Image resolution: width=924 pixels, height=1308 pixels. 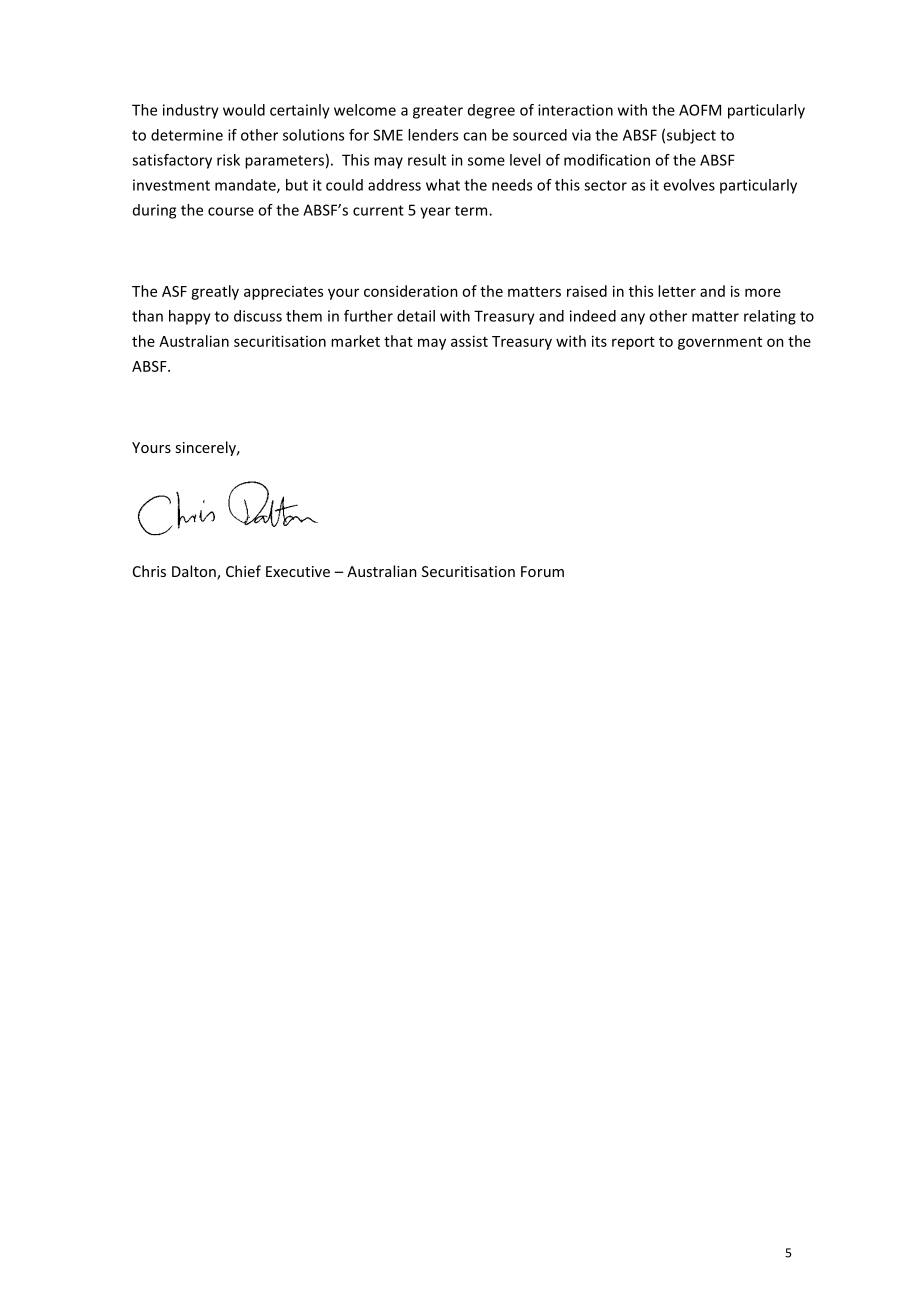 I want to click on happy, so click(x=190, y=317).
